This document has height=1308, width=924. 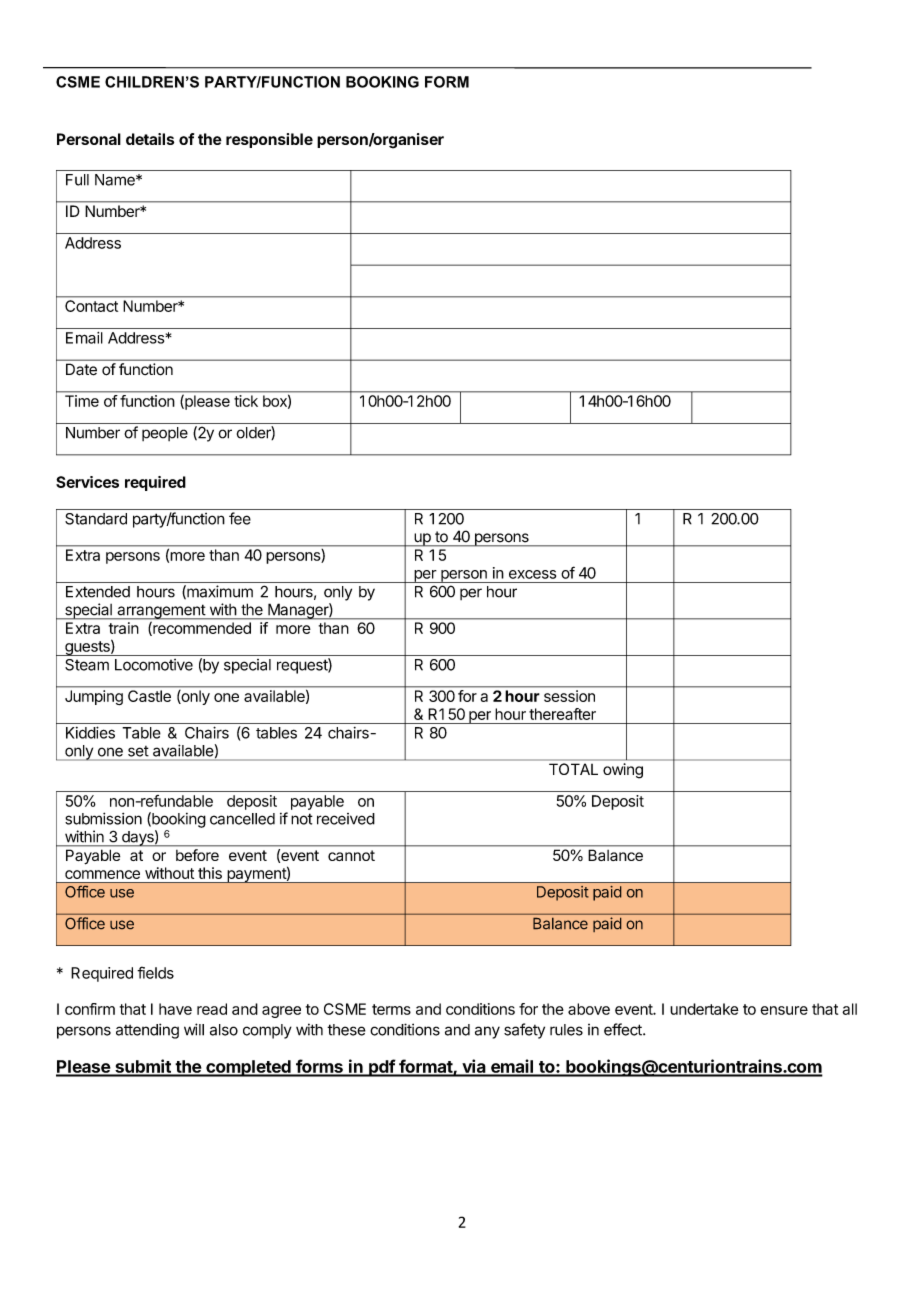 I want to click on ensure, so click(x=784, y=1010).
